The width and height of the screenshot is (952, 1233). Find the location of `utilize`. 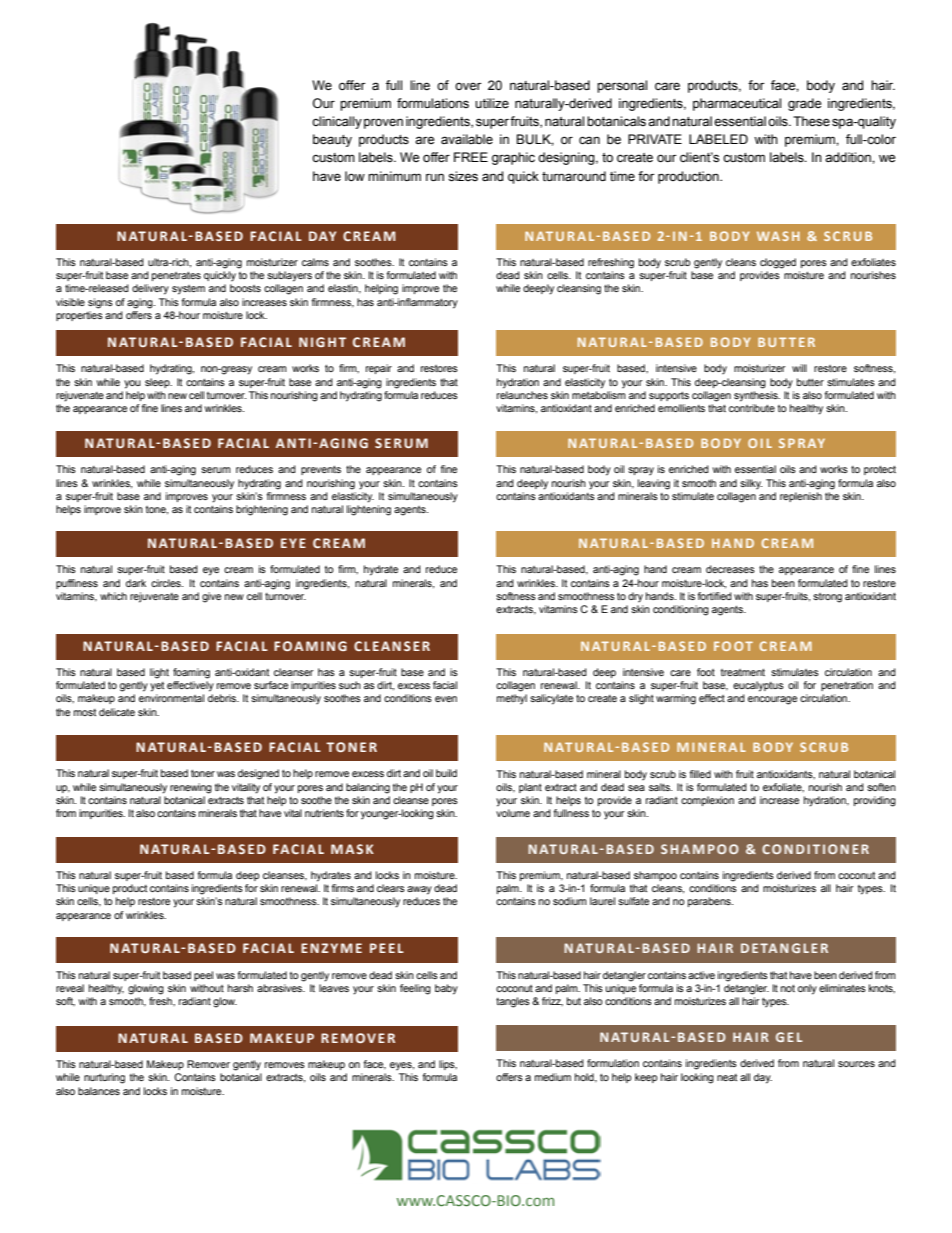

utilize is located at coordinates (492, 103).
